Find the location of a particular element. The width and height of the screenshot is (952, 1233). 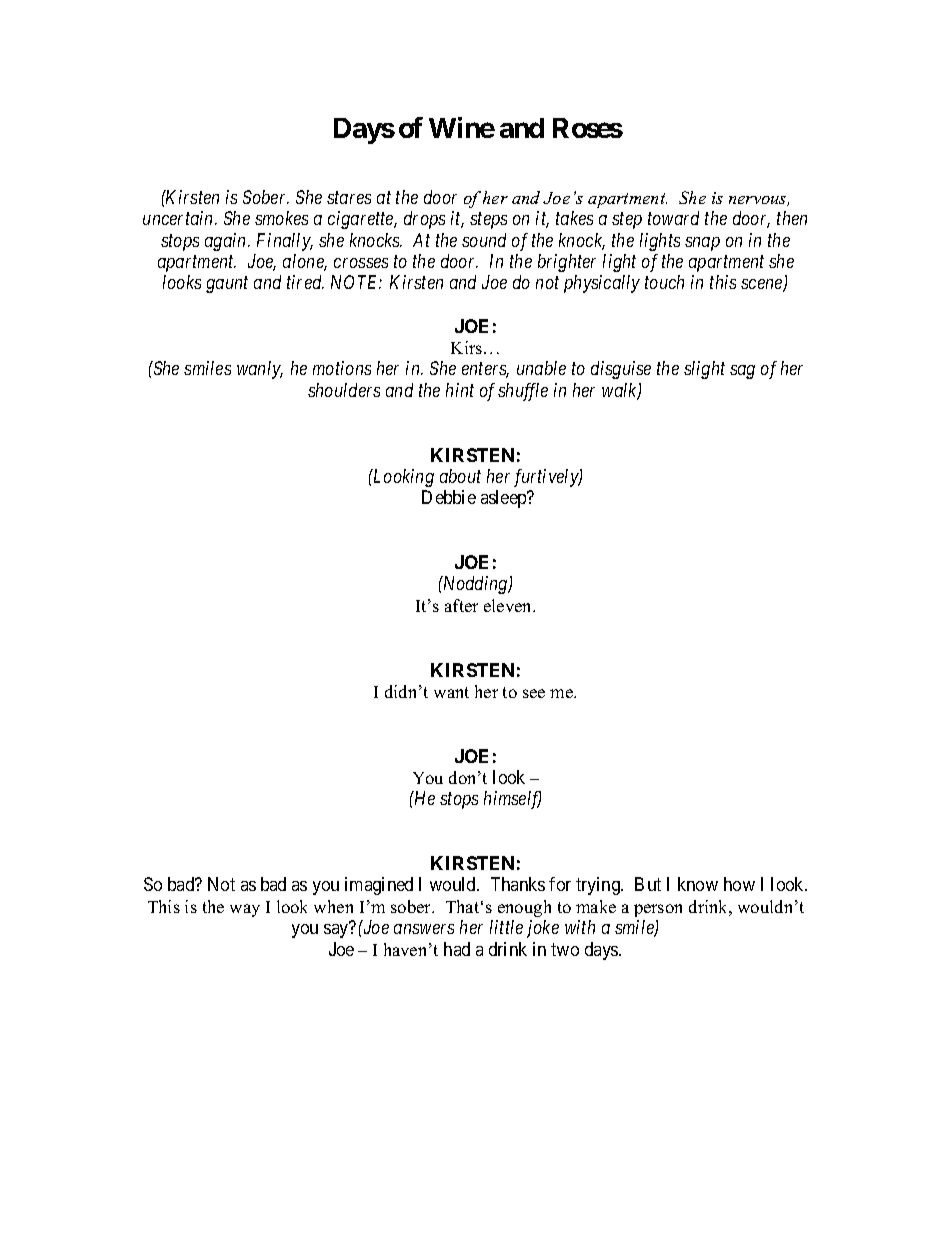

way is located at coordinates (245, 910).
